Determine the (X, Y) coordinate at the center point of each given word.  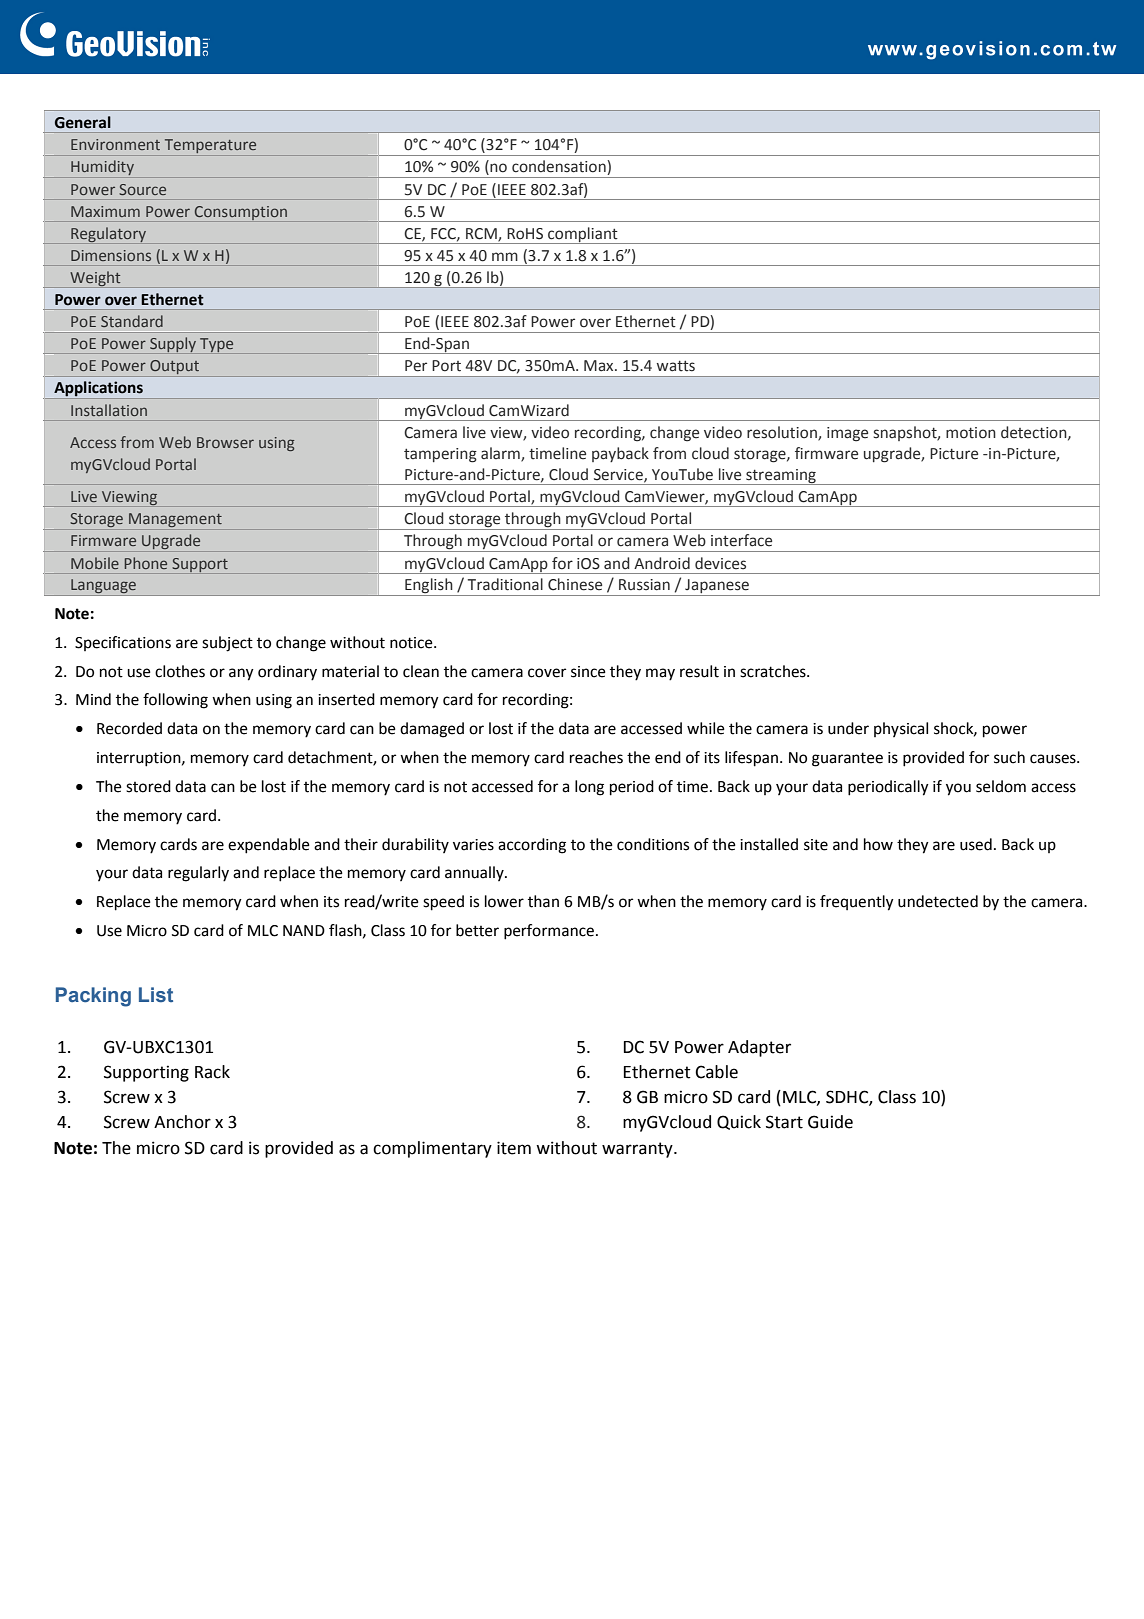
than (543, 901)
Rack (212, 1072)
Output (175, 368)
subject (227, 644)
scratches (774, 671)
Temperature (210, 147)
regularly (198, 874)
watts (676, 366)
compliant (583, 235)
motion (971, 433)
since (588, 672)
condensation (560, 167)
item (514, 1148)
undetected (938, 901)
